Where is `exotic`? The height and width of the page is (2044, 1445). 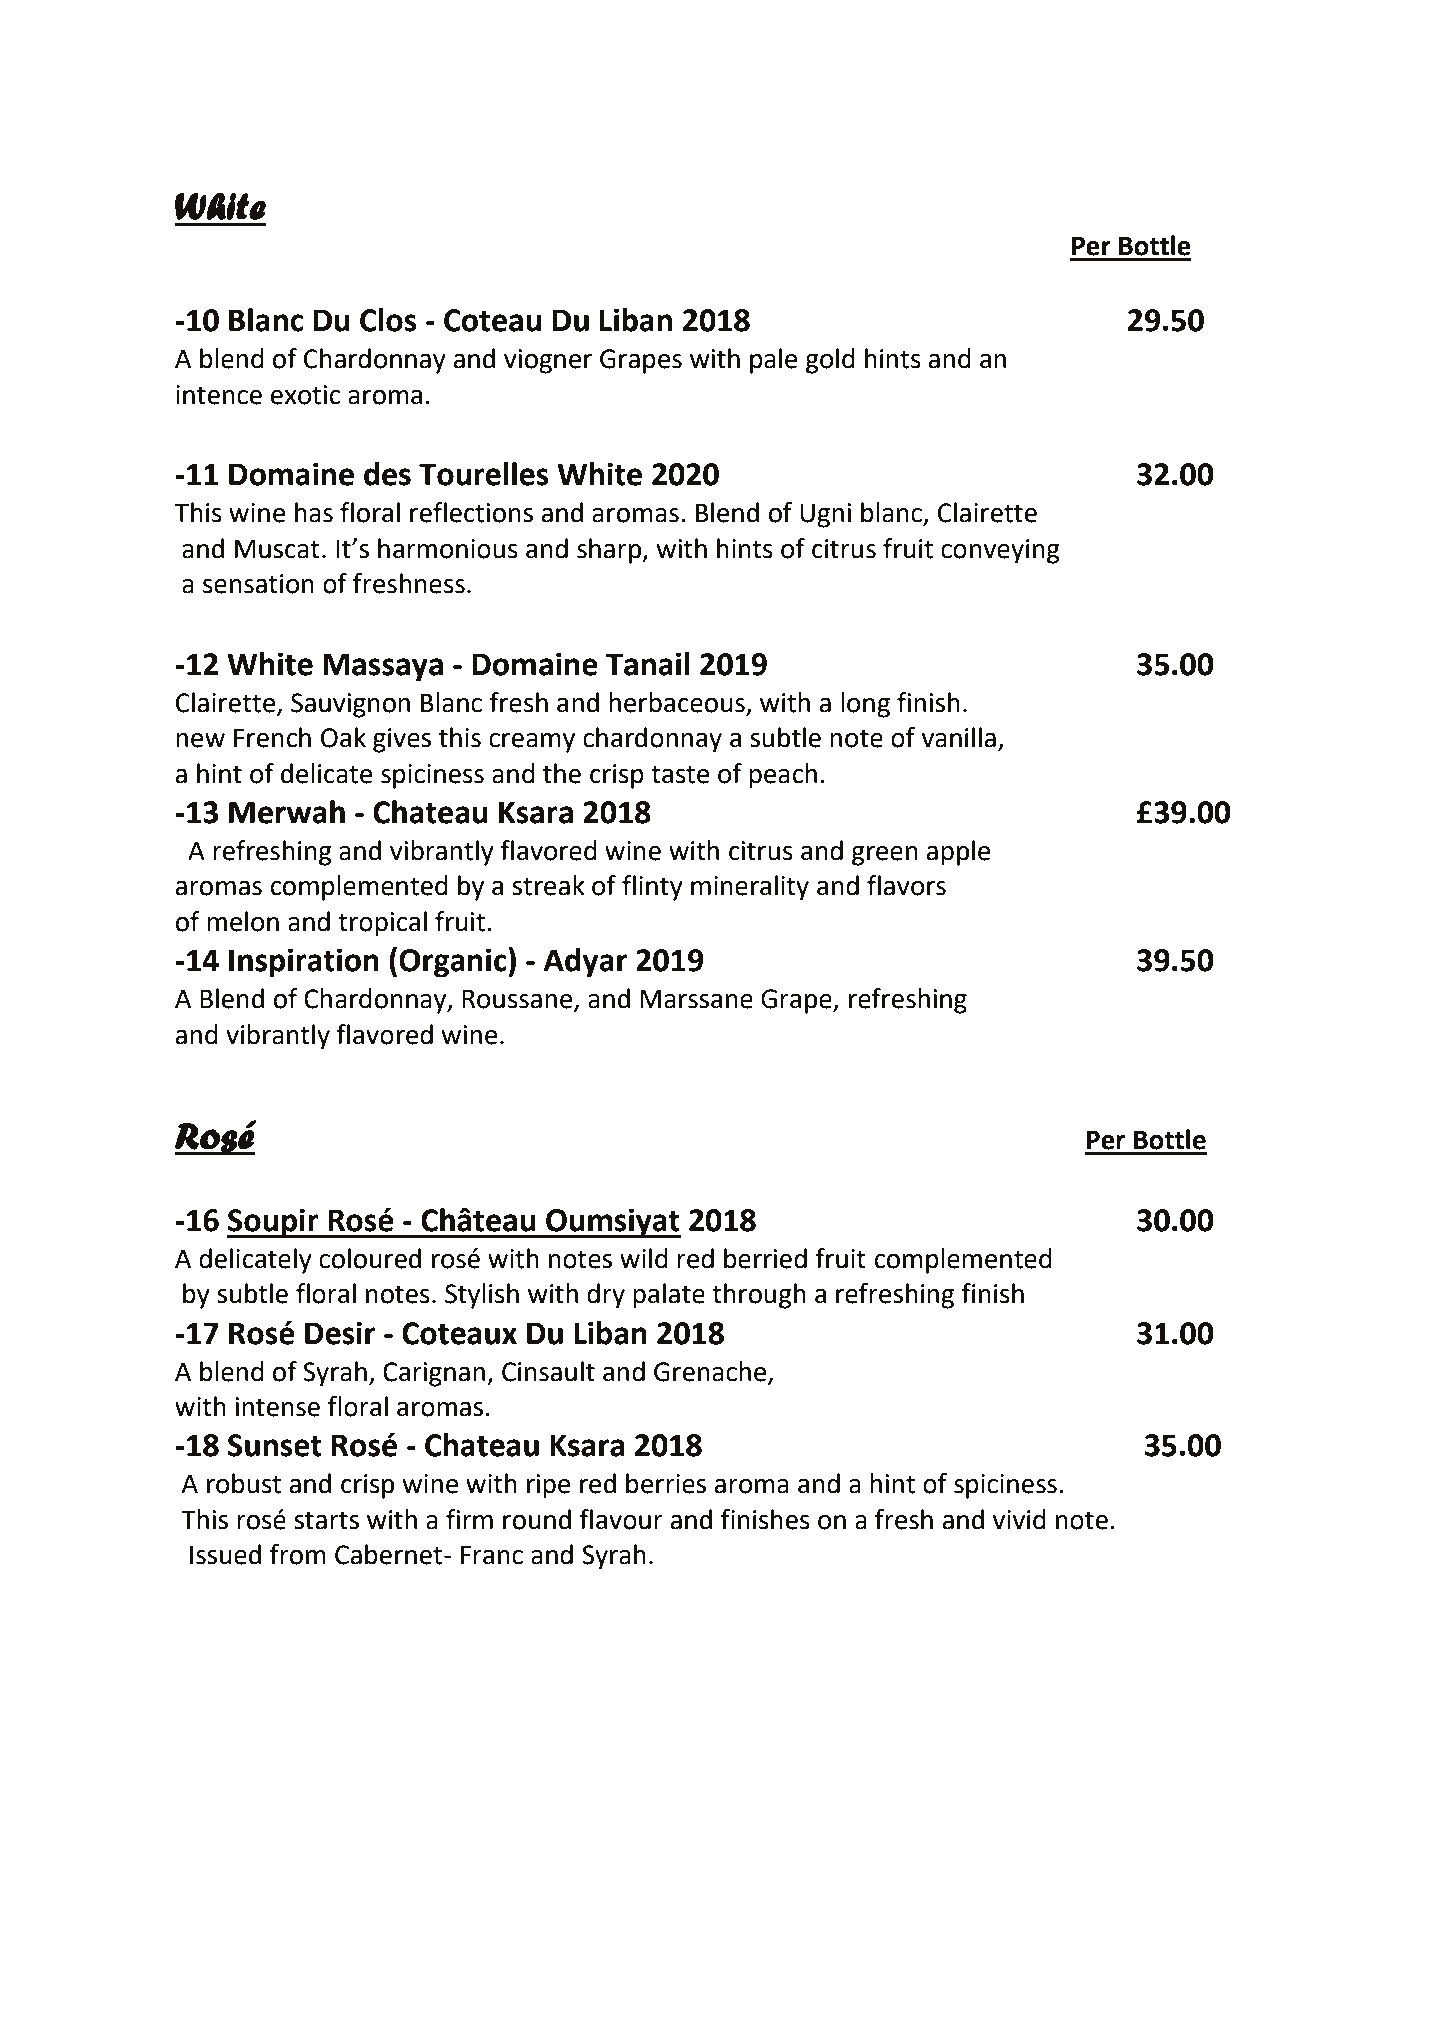
exotic is located at coordinates (305, 395).
